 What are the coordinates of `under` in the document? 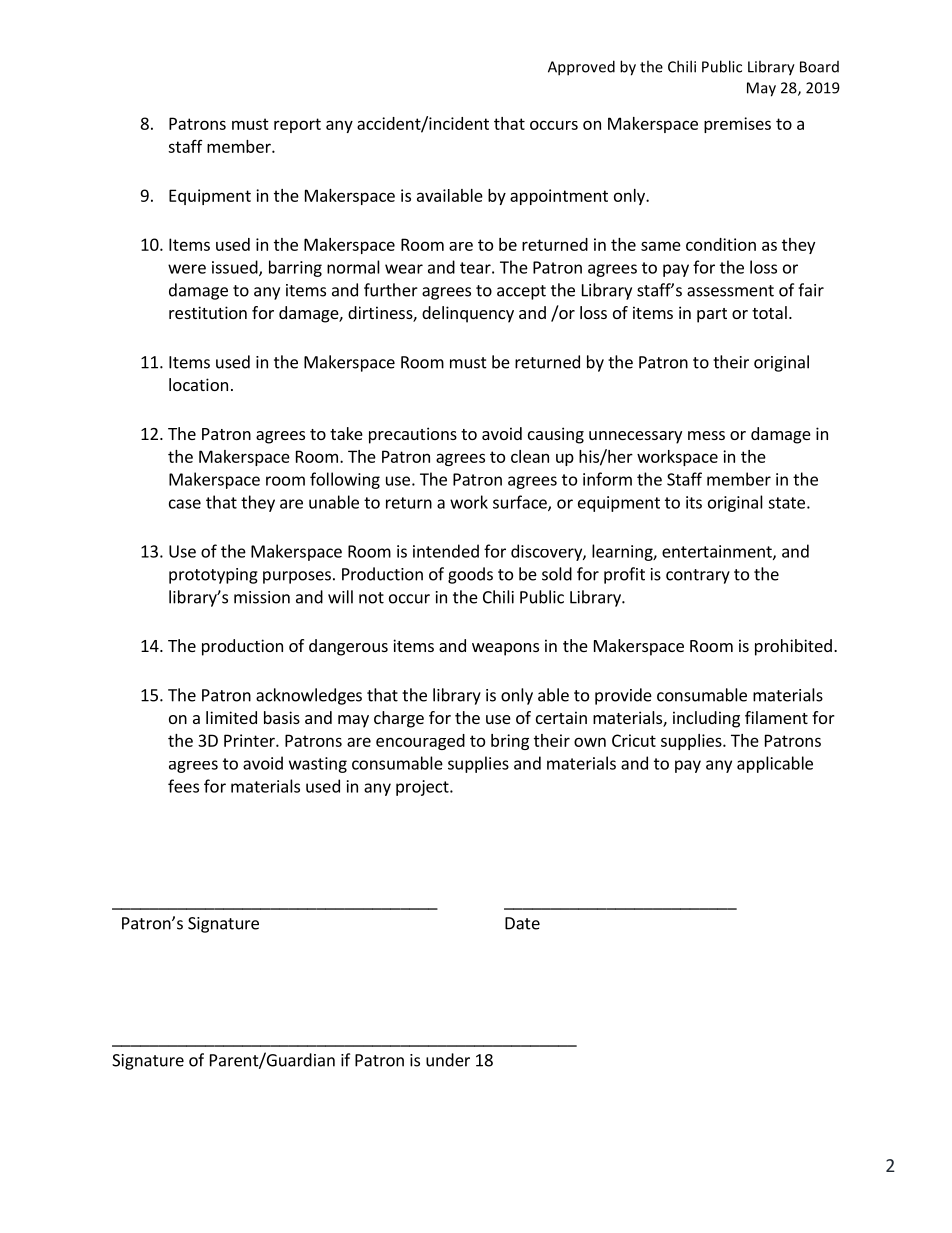 It's located at (448, 1060).
